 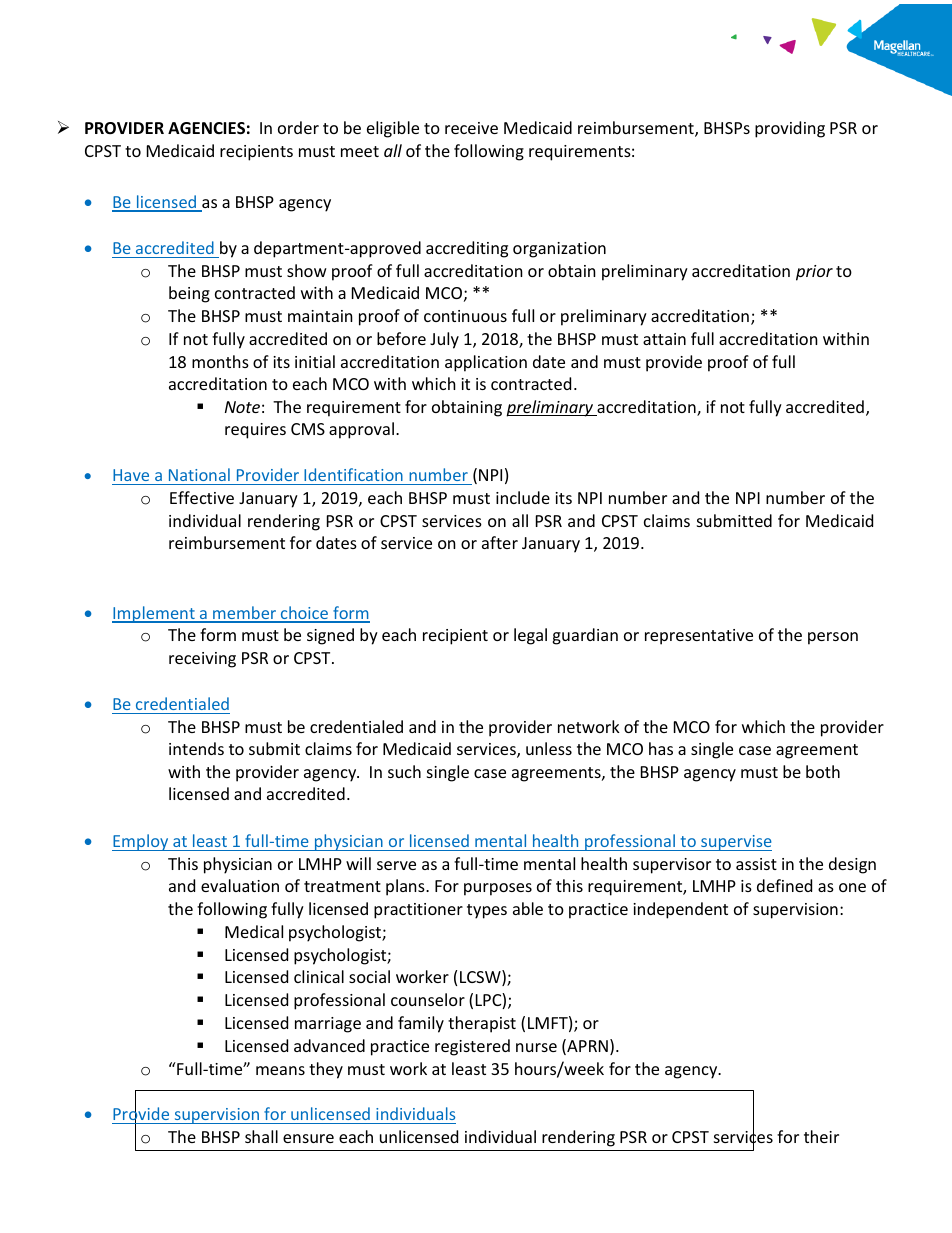 What do you see at coordinates (699, 637) in the image?
I see `representative` at bounding box center [699, 637].
